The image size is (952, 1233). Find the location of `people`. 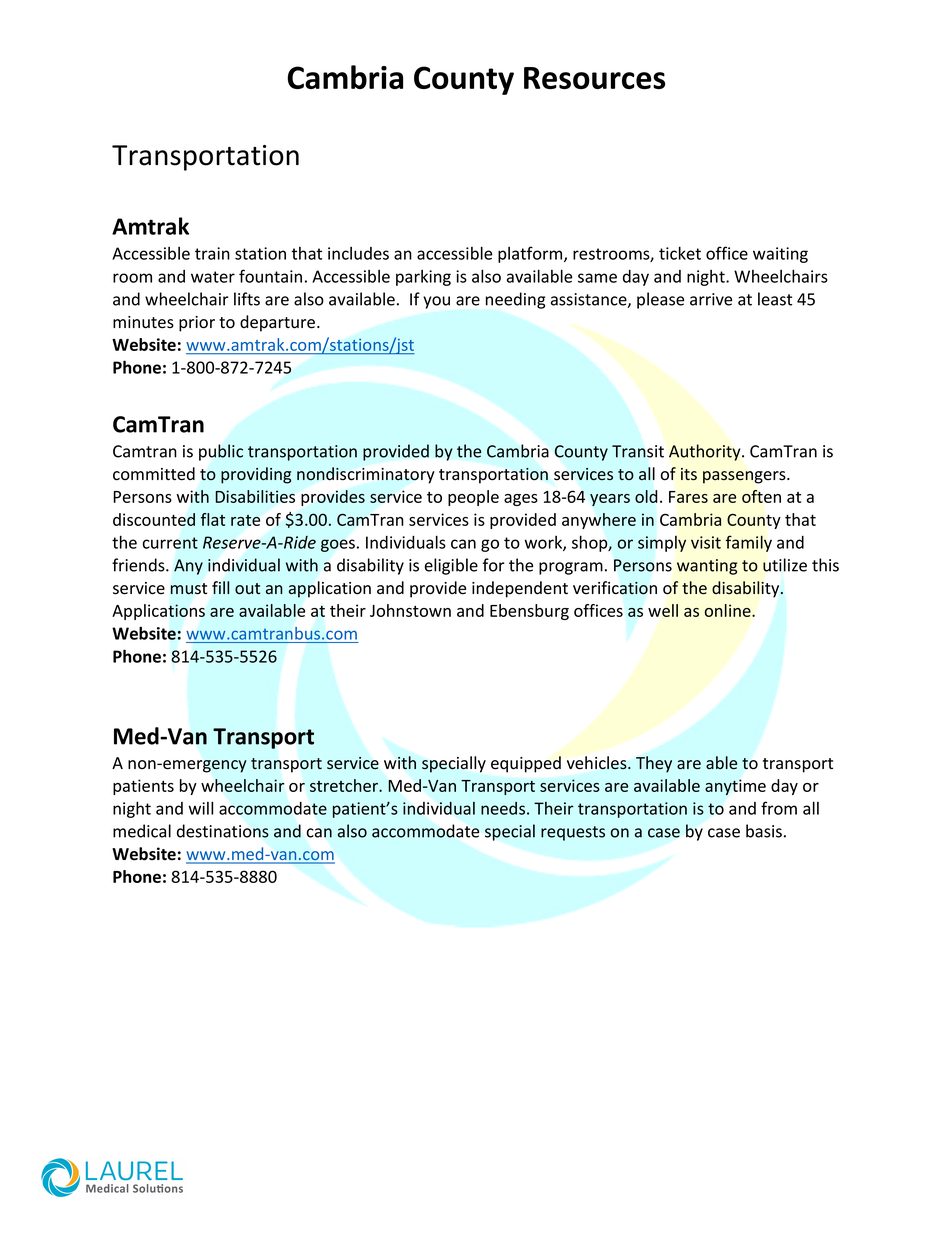

people is located at coordinates (473, 498).
